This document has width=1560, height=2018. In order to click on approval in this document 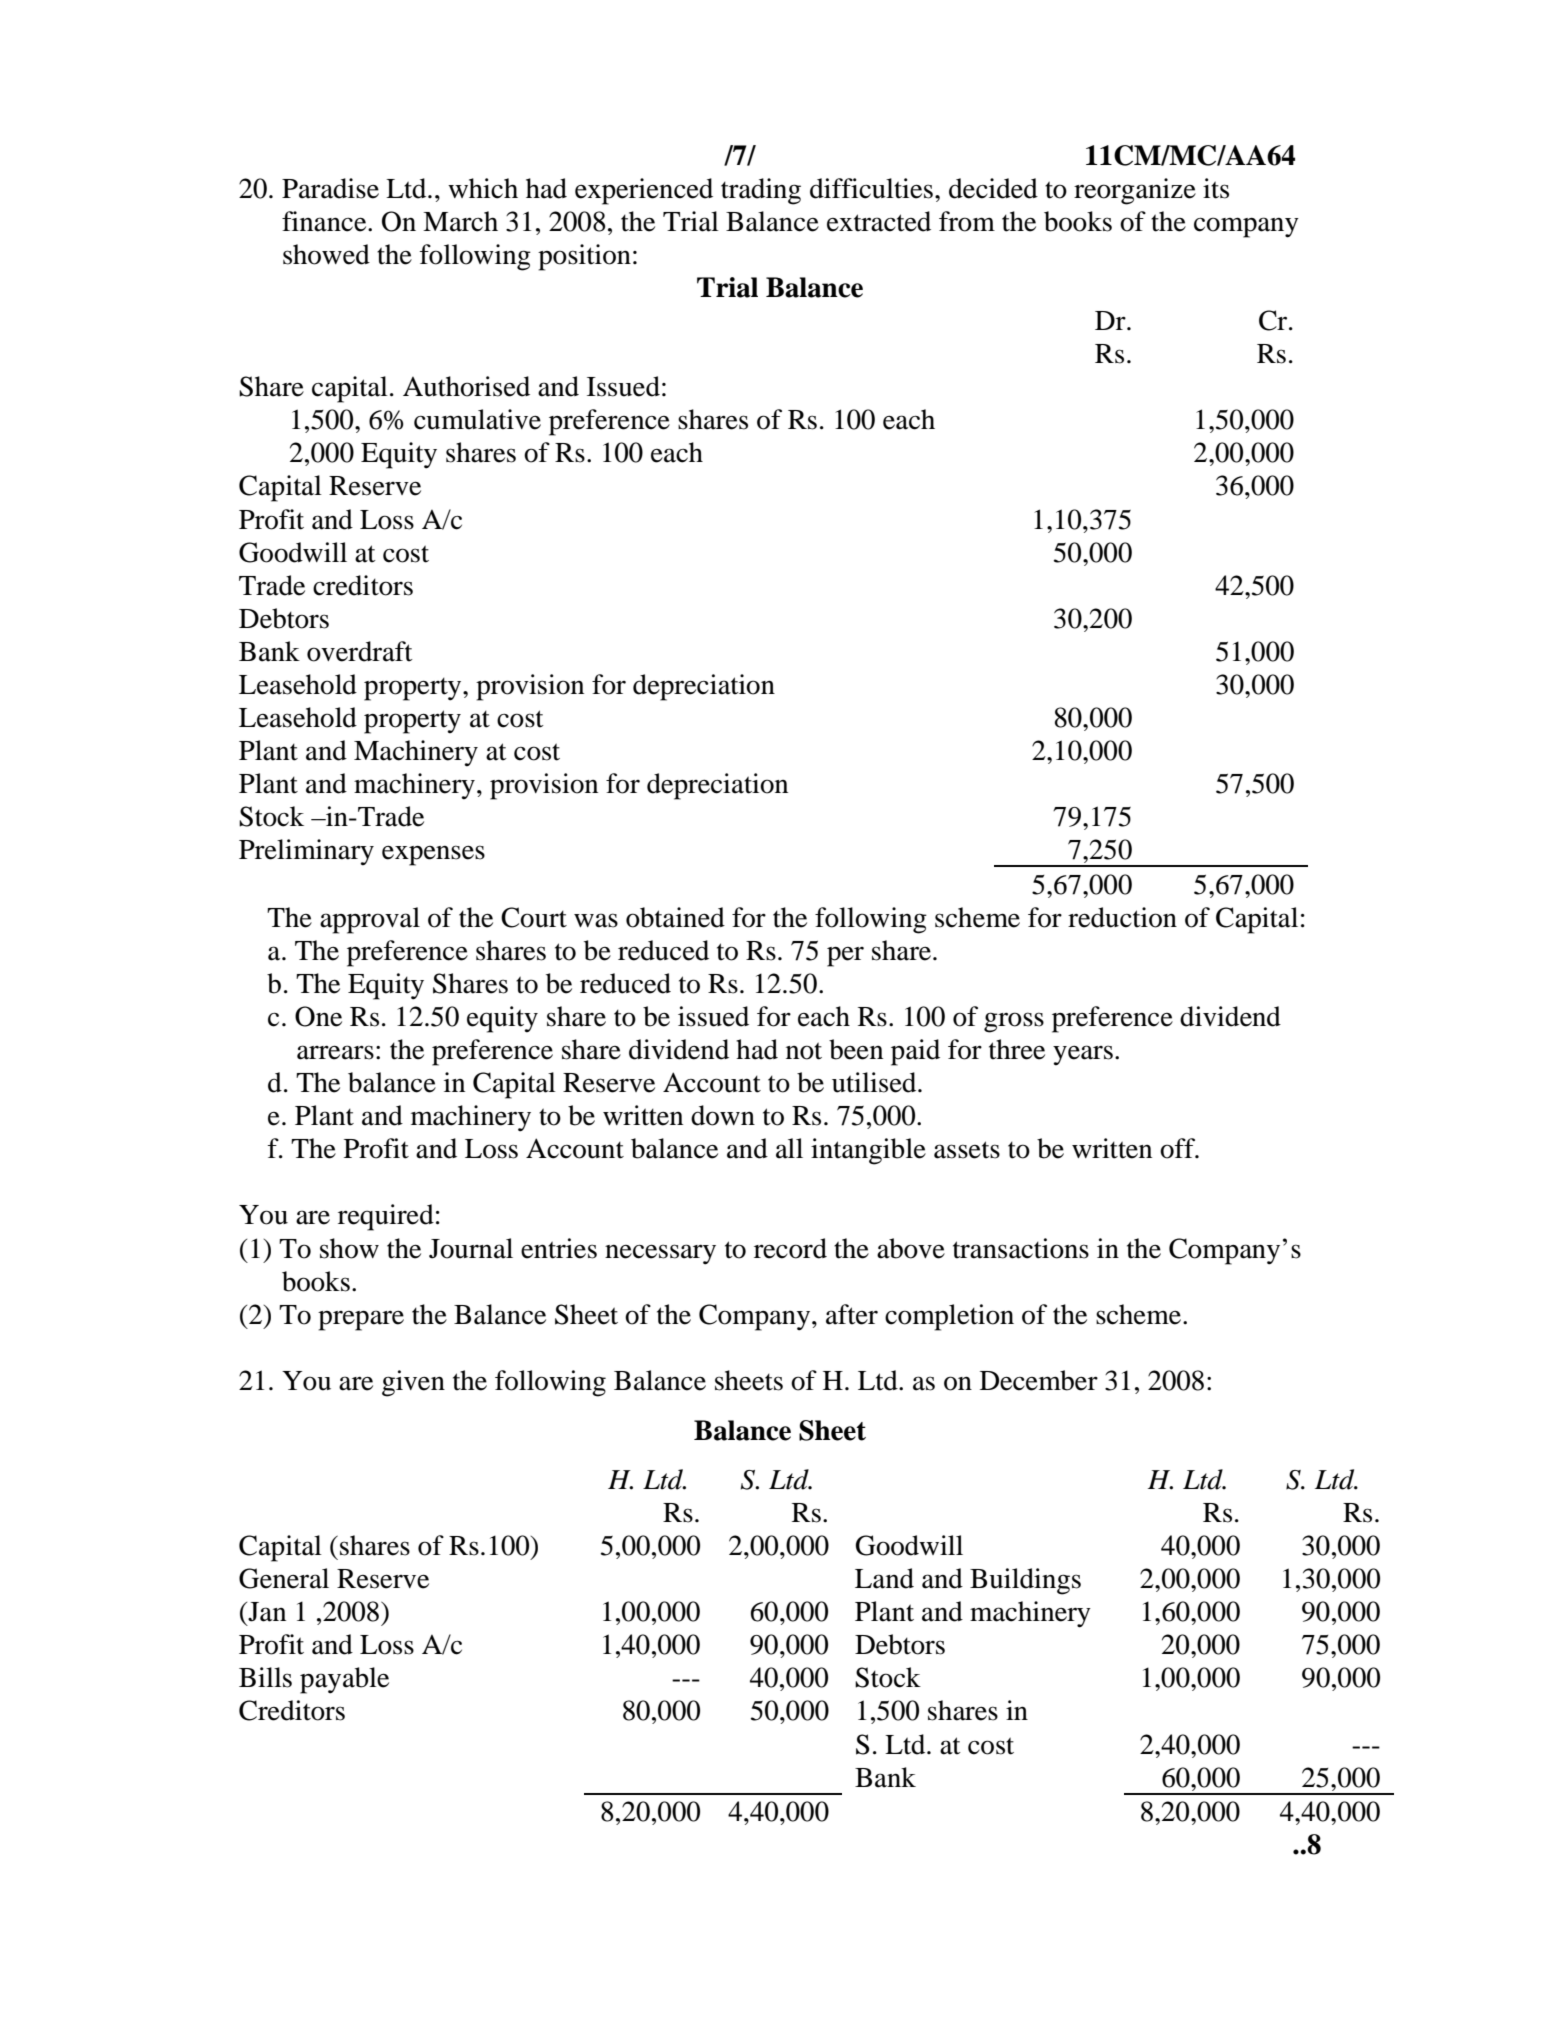, I will do `click(370, 920)`.
